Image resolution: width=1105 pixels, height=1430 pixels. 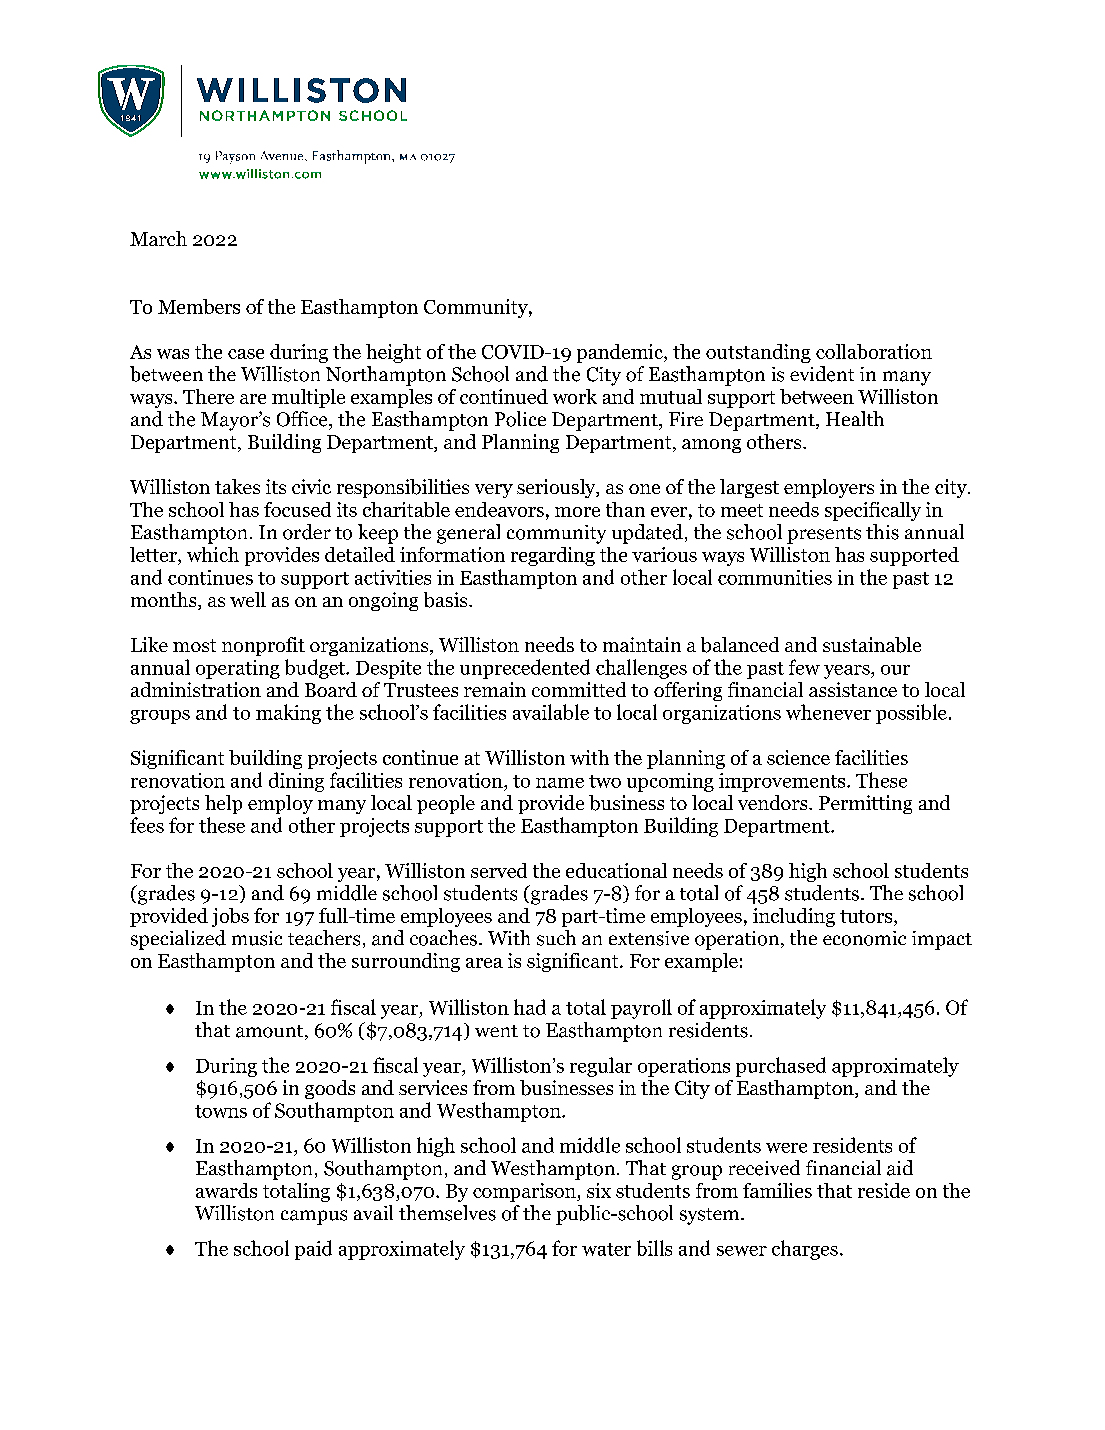 What do you see at coordinates (288, 714) in the page?
I see `making` at bounding box center [288, 714].
